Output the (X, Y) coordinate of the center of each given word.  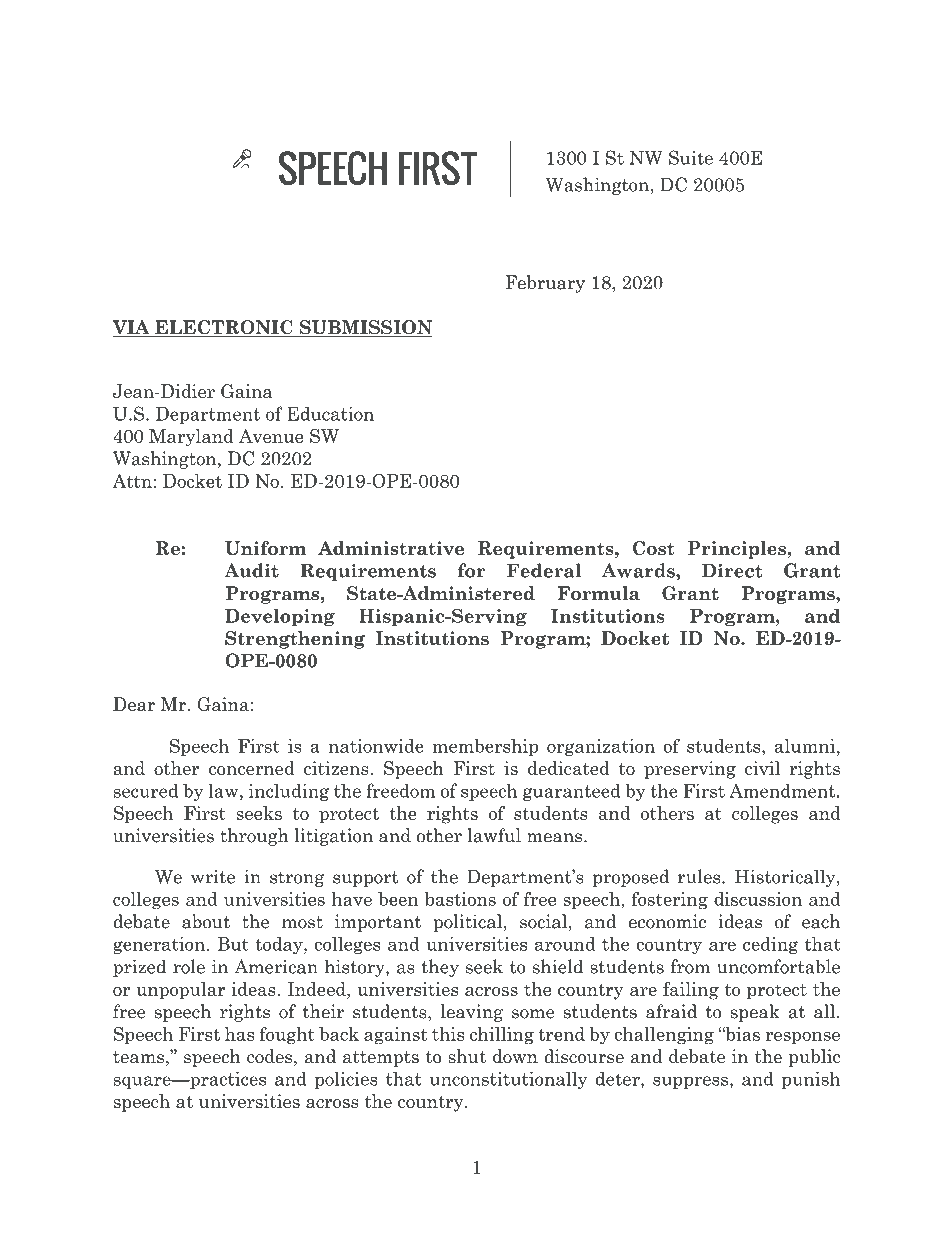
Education (330, 413)
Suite (691, 157)
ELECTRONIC (224, 328)
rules (700, 876)
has (239, 1034)
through (254, 837)
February (545, 284)
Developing (280, 617)
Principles (738, 550)
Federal (544, 570)
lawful (494, 835)
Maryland (191, 438)
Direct (732, 570)
